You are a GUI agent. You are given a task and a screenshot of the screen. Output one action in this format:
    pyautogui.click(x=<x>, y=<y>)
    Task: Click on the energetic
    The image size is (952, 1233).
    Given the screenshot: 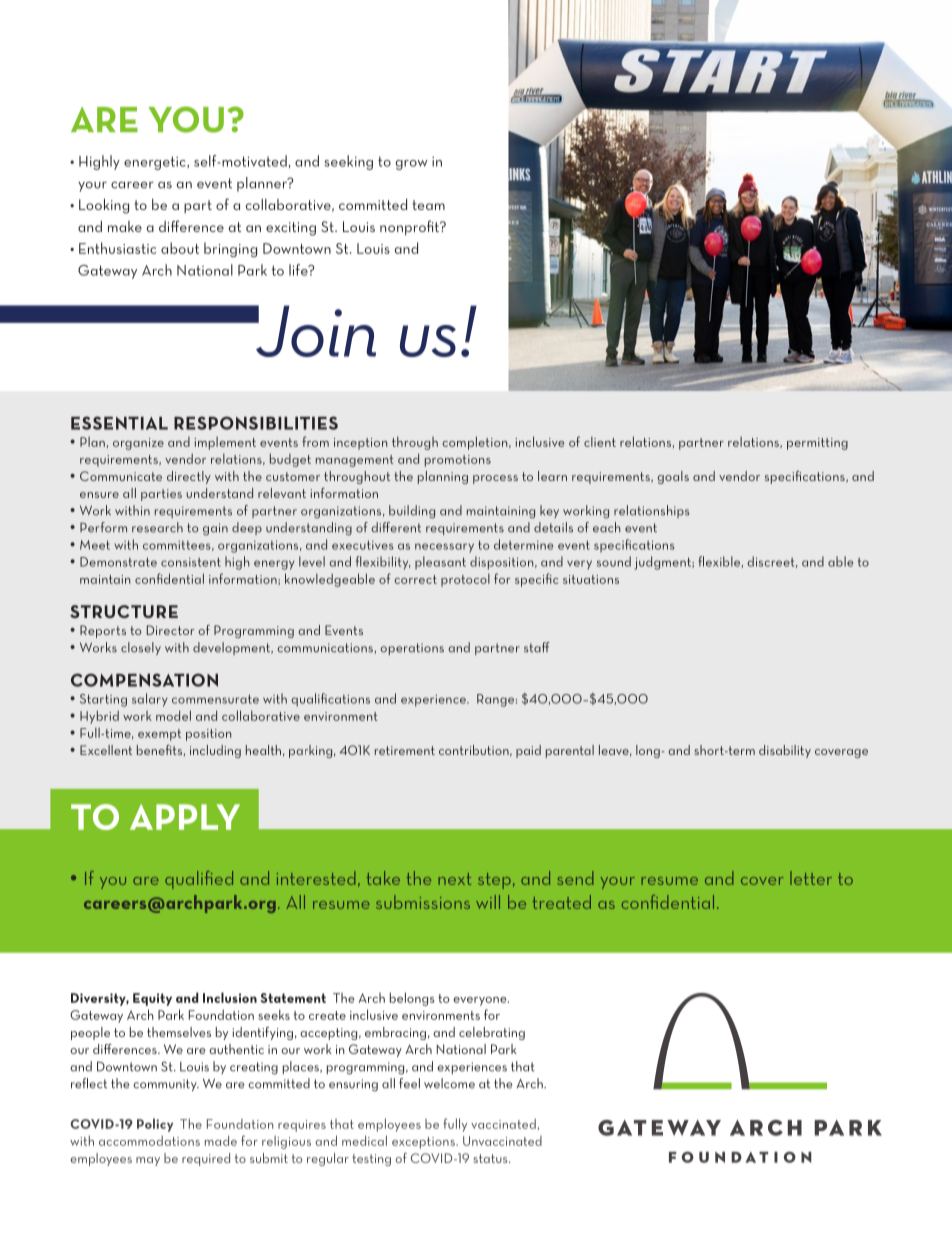 What is the action you would take?
    pyautogui.click(x=156, y=163)
